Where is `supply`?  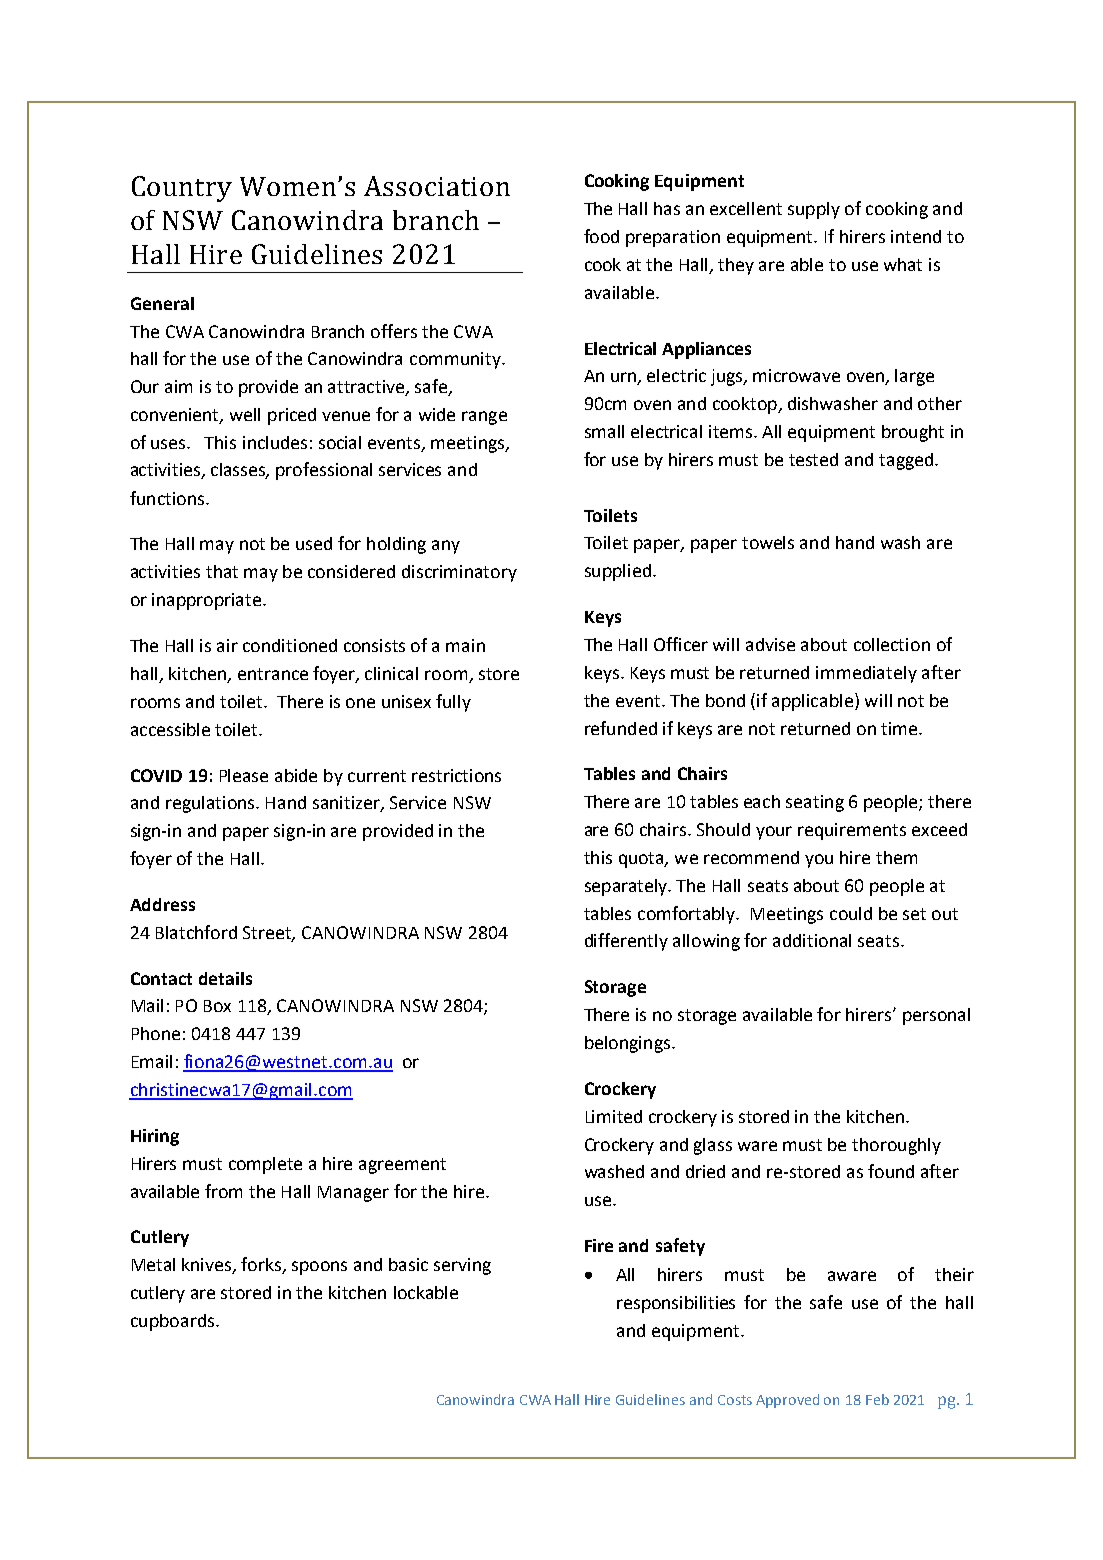 supply is located at coordinates (814, 210).
